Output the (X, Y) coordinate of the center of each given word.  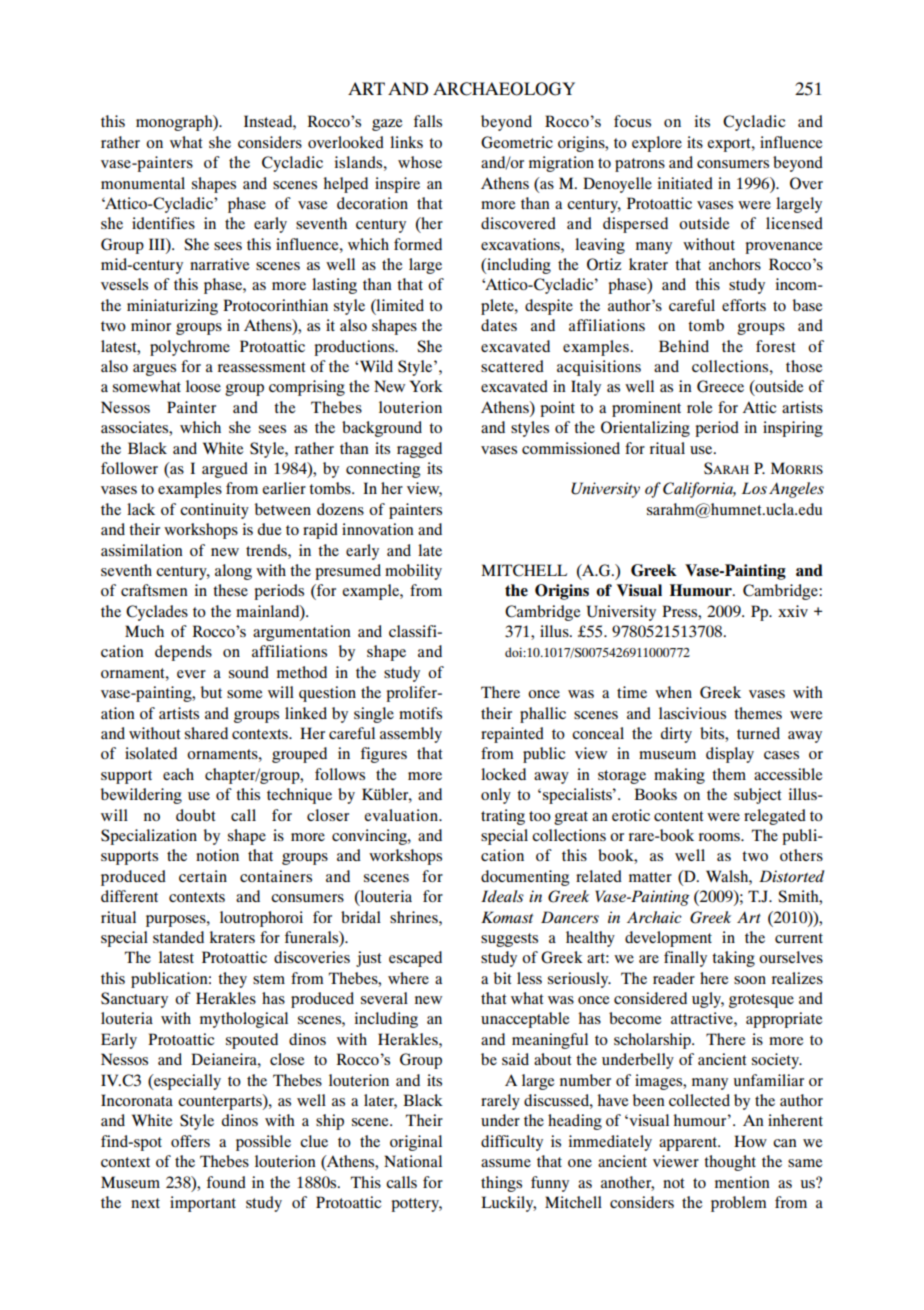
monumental (143, 183)
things (501, 1184)
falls (428, 121)
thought (730, 1163)
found (226, 1182)
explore (657, 144)
